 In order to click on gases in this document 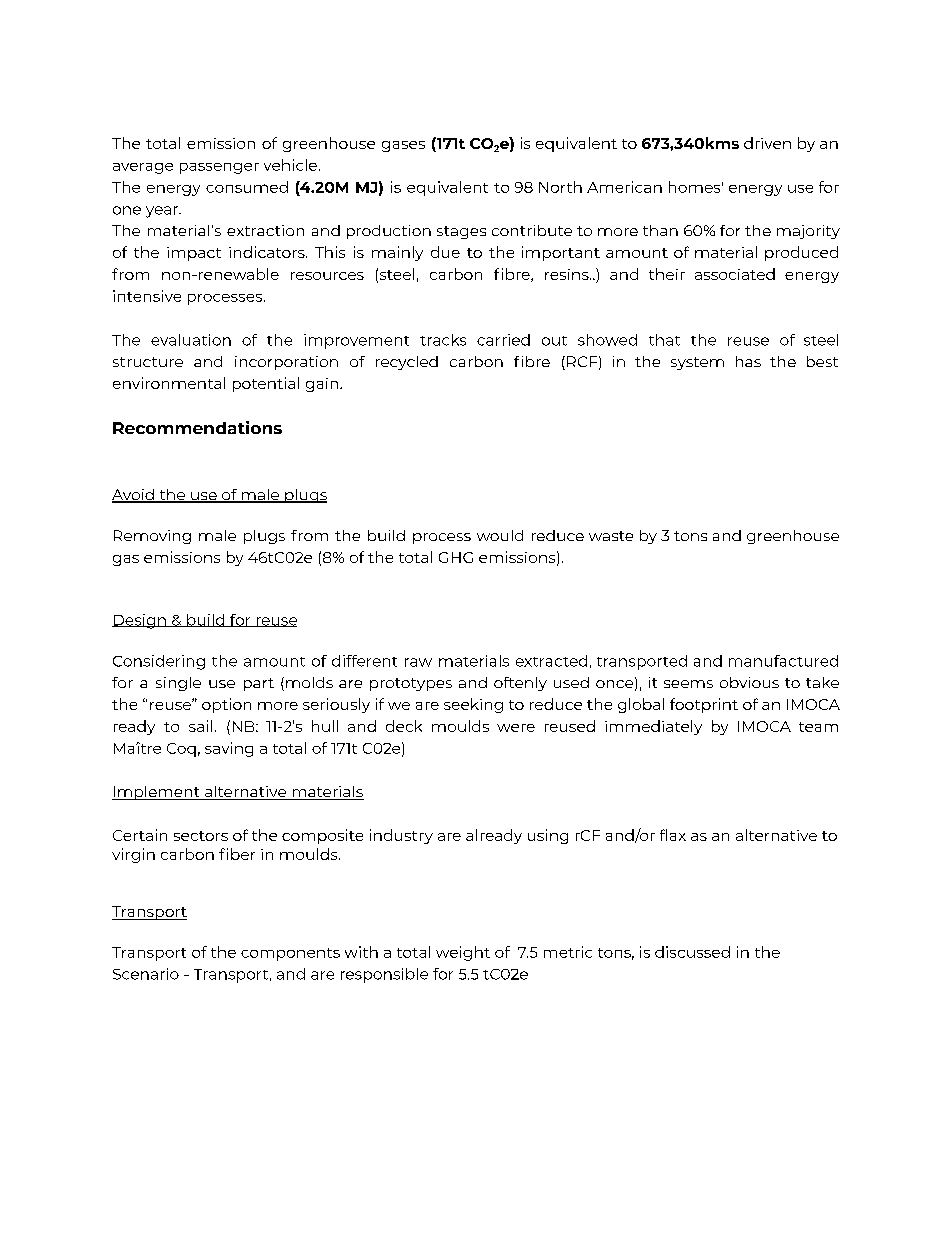, I will do `click(403, 146)`.
